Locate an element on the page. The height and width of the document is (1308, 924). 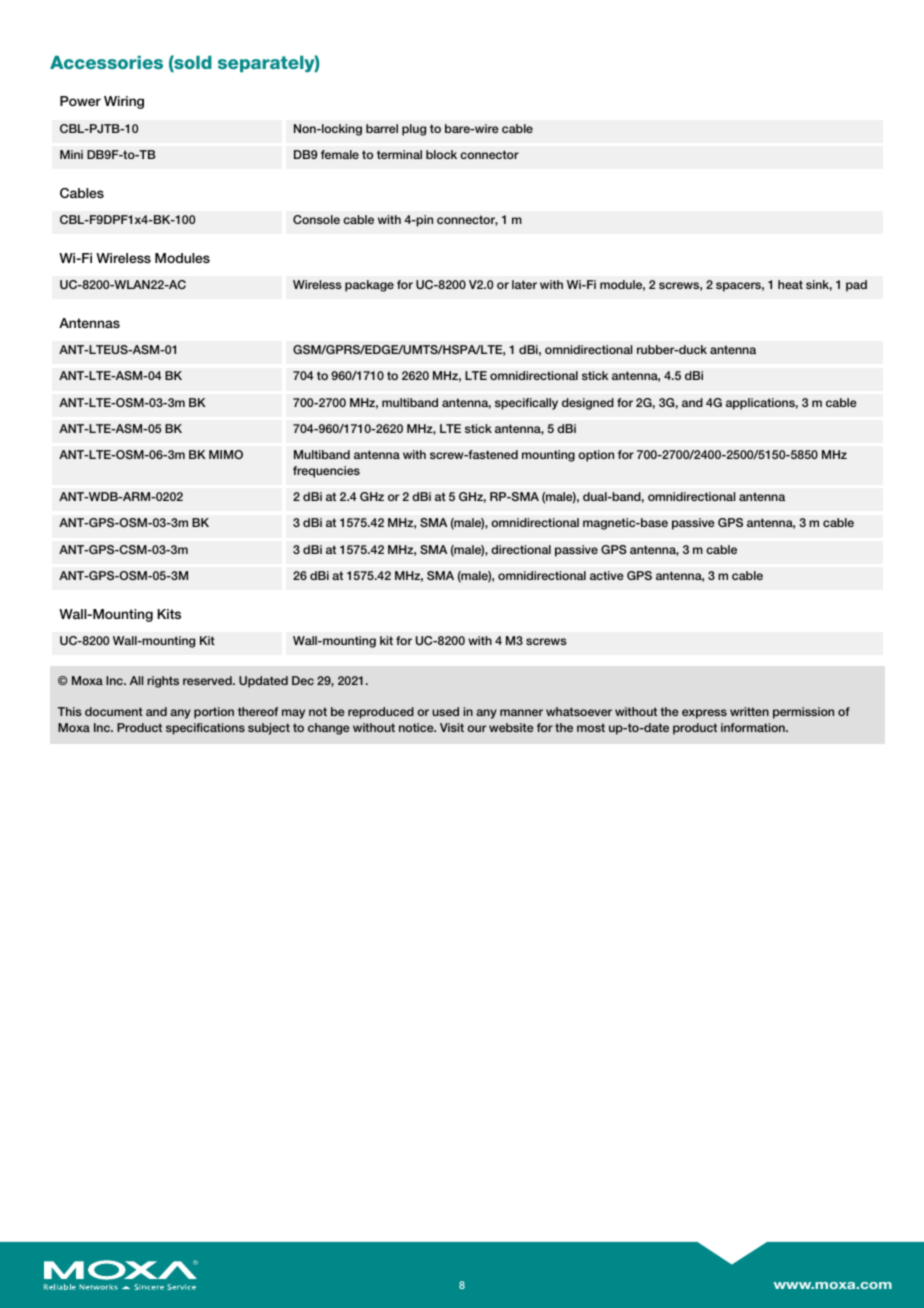
portion is located at coordinates (214, 713).
